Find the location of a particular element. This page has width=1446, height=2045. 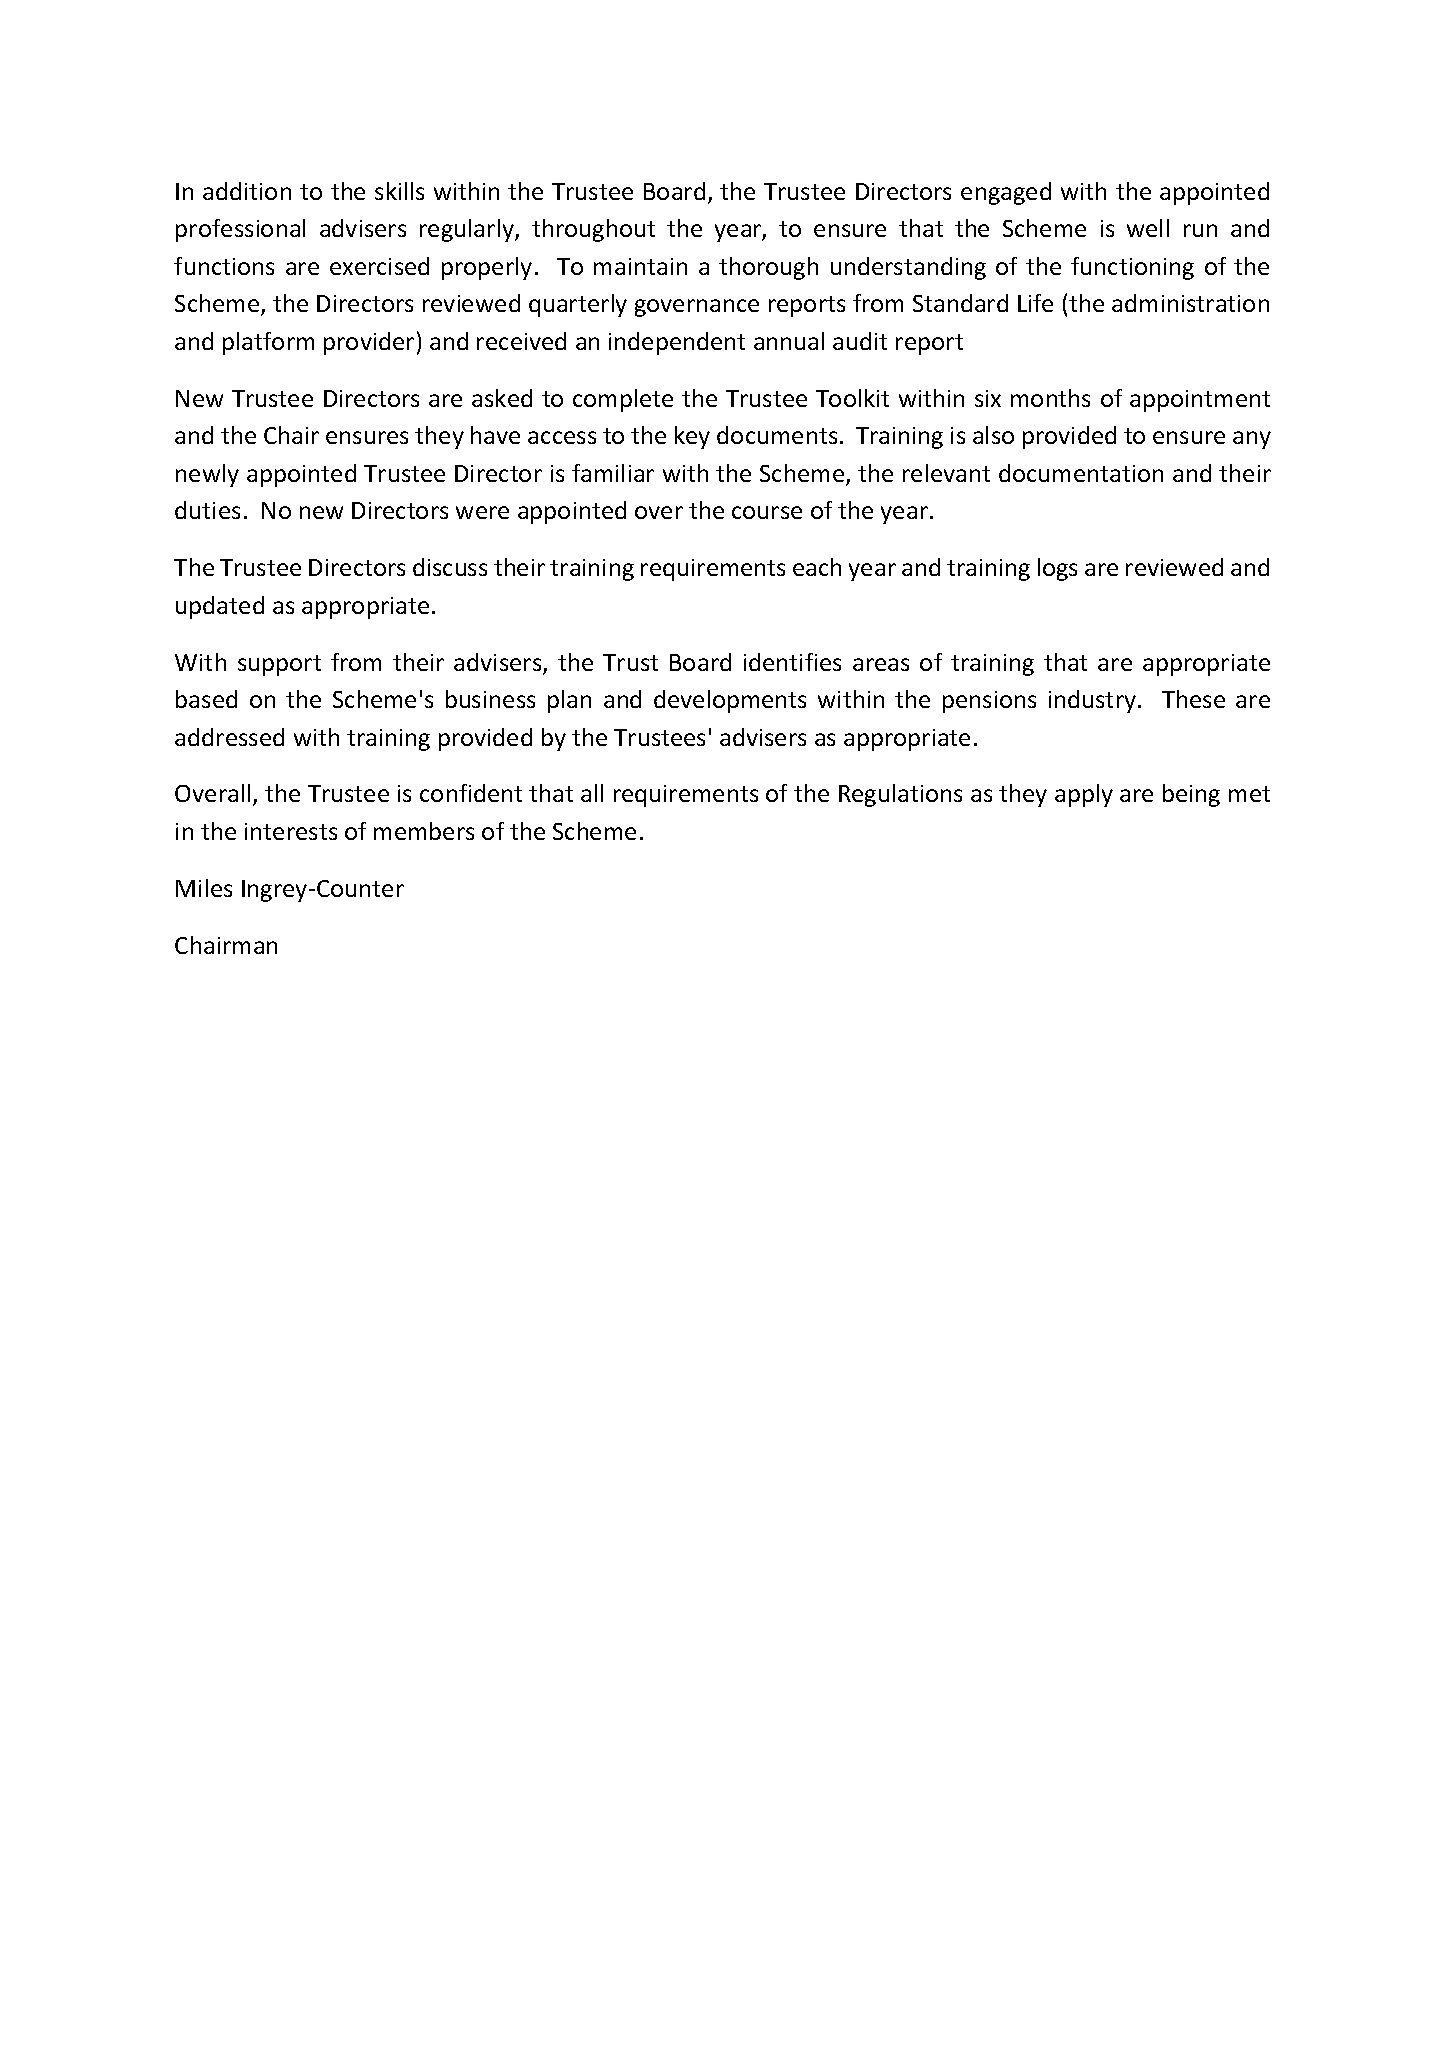

apply is located at coordinates (1084, 795).
